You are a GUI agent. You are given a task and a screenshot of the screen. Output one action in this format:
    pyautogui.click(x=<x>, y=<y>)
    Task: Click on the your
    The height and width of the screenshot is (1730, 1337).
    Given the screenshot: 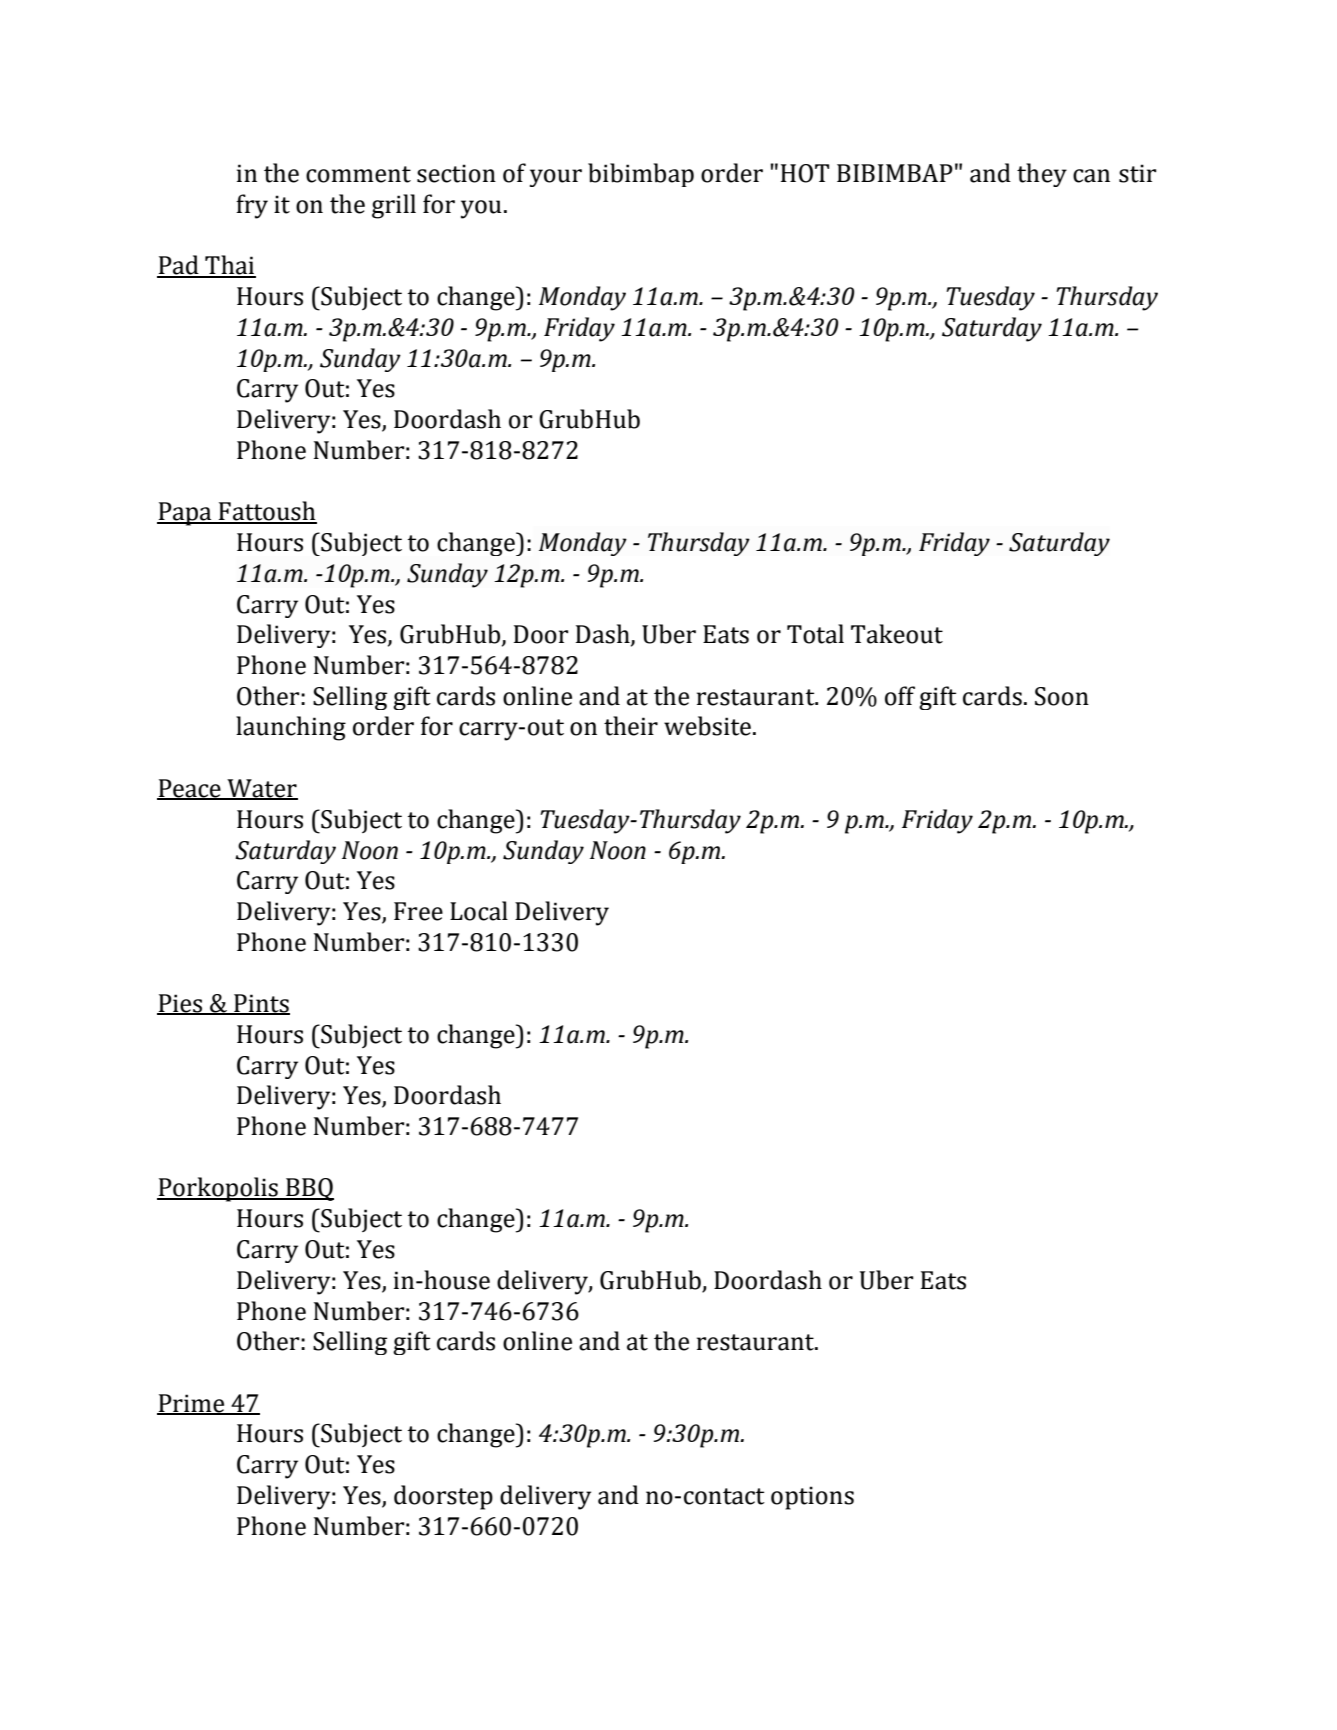 What is the action you would take?
    pyautogui.click(x=556, y=178)
